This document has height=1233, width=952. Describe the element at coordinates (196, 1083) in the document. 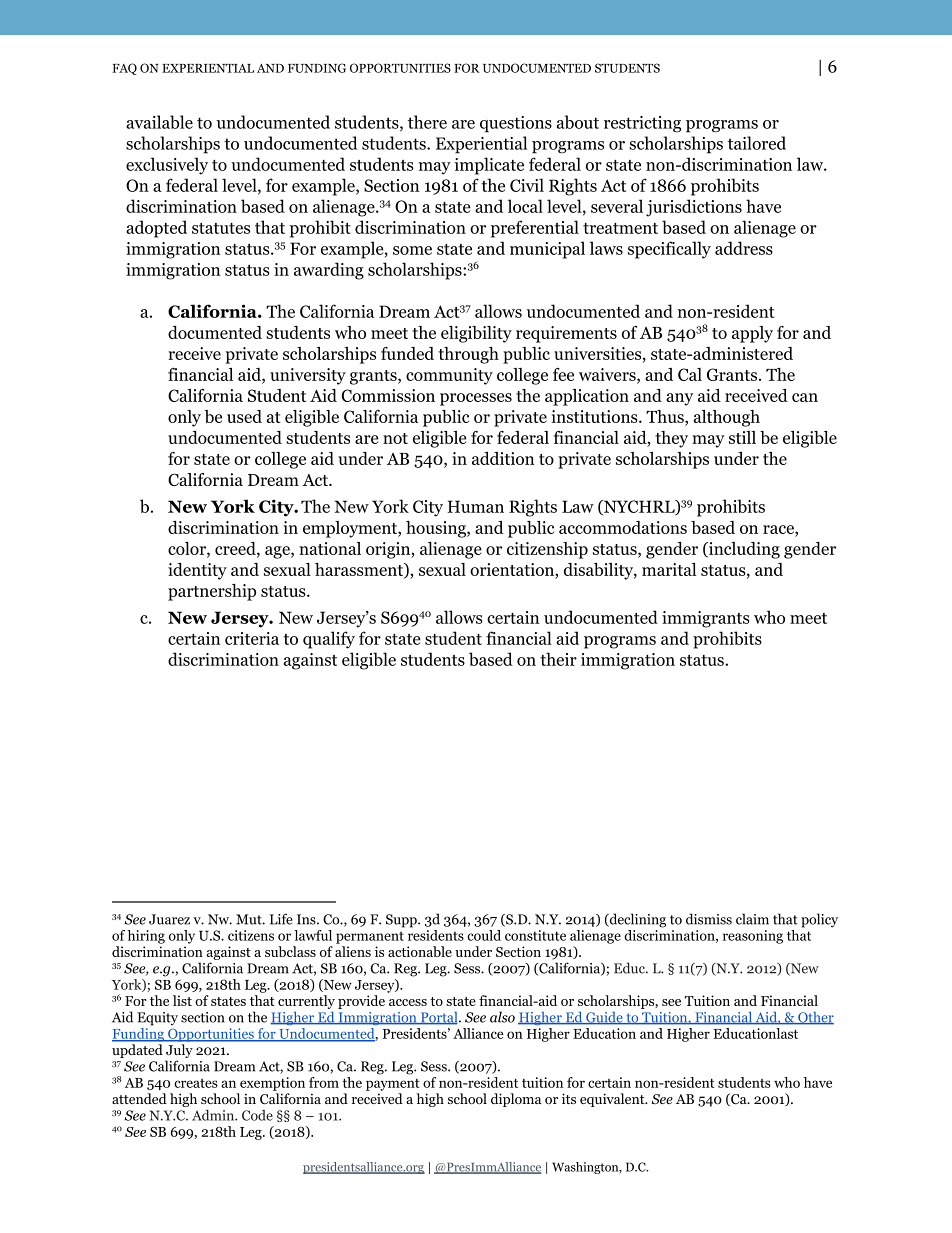

I see `creates` at that location.
